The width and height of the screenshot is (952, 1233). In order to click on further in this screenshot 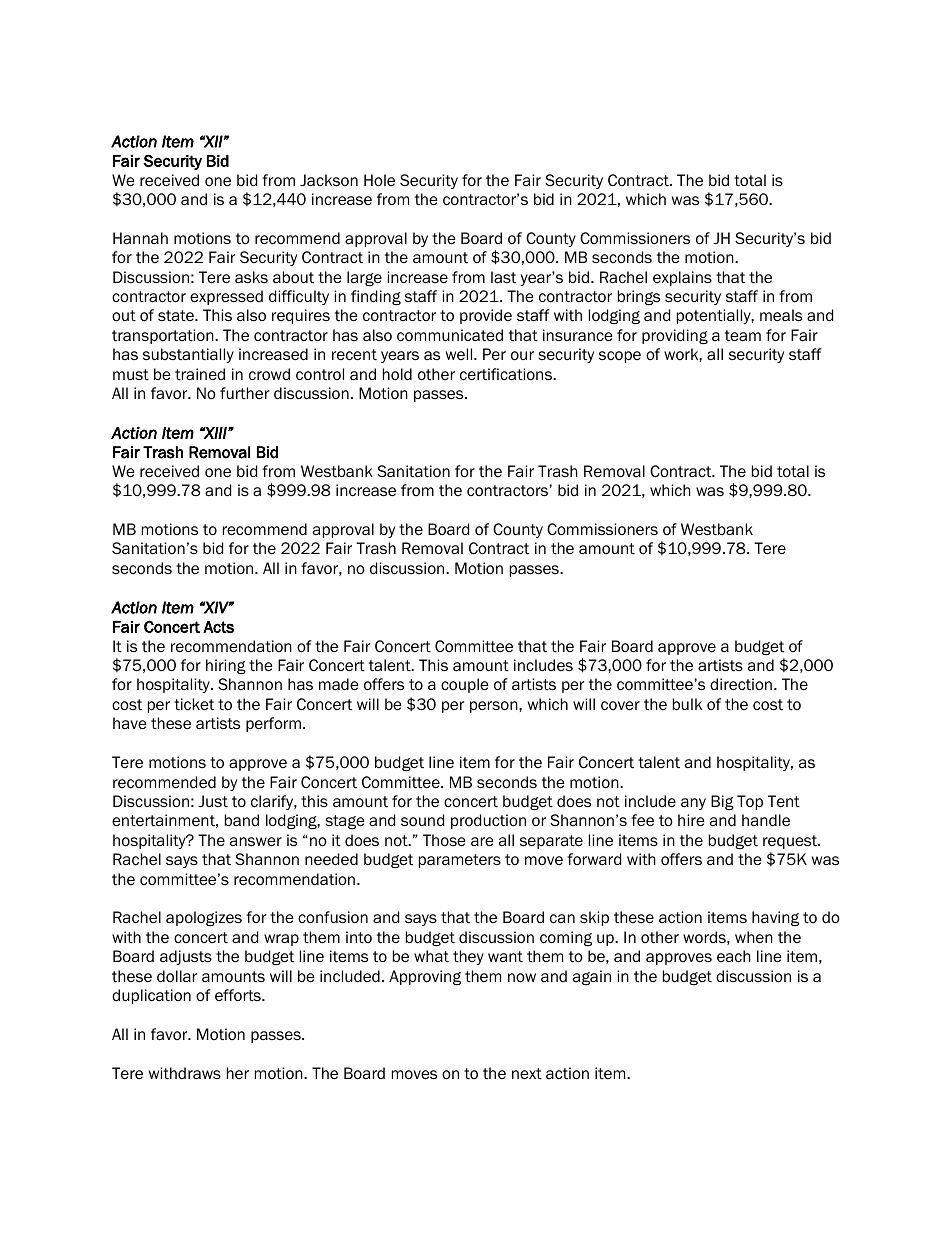, I will do `click(244, 393)`.
